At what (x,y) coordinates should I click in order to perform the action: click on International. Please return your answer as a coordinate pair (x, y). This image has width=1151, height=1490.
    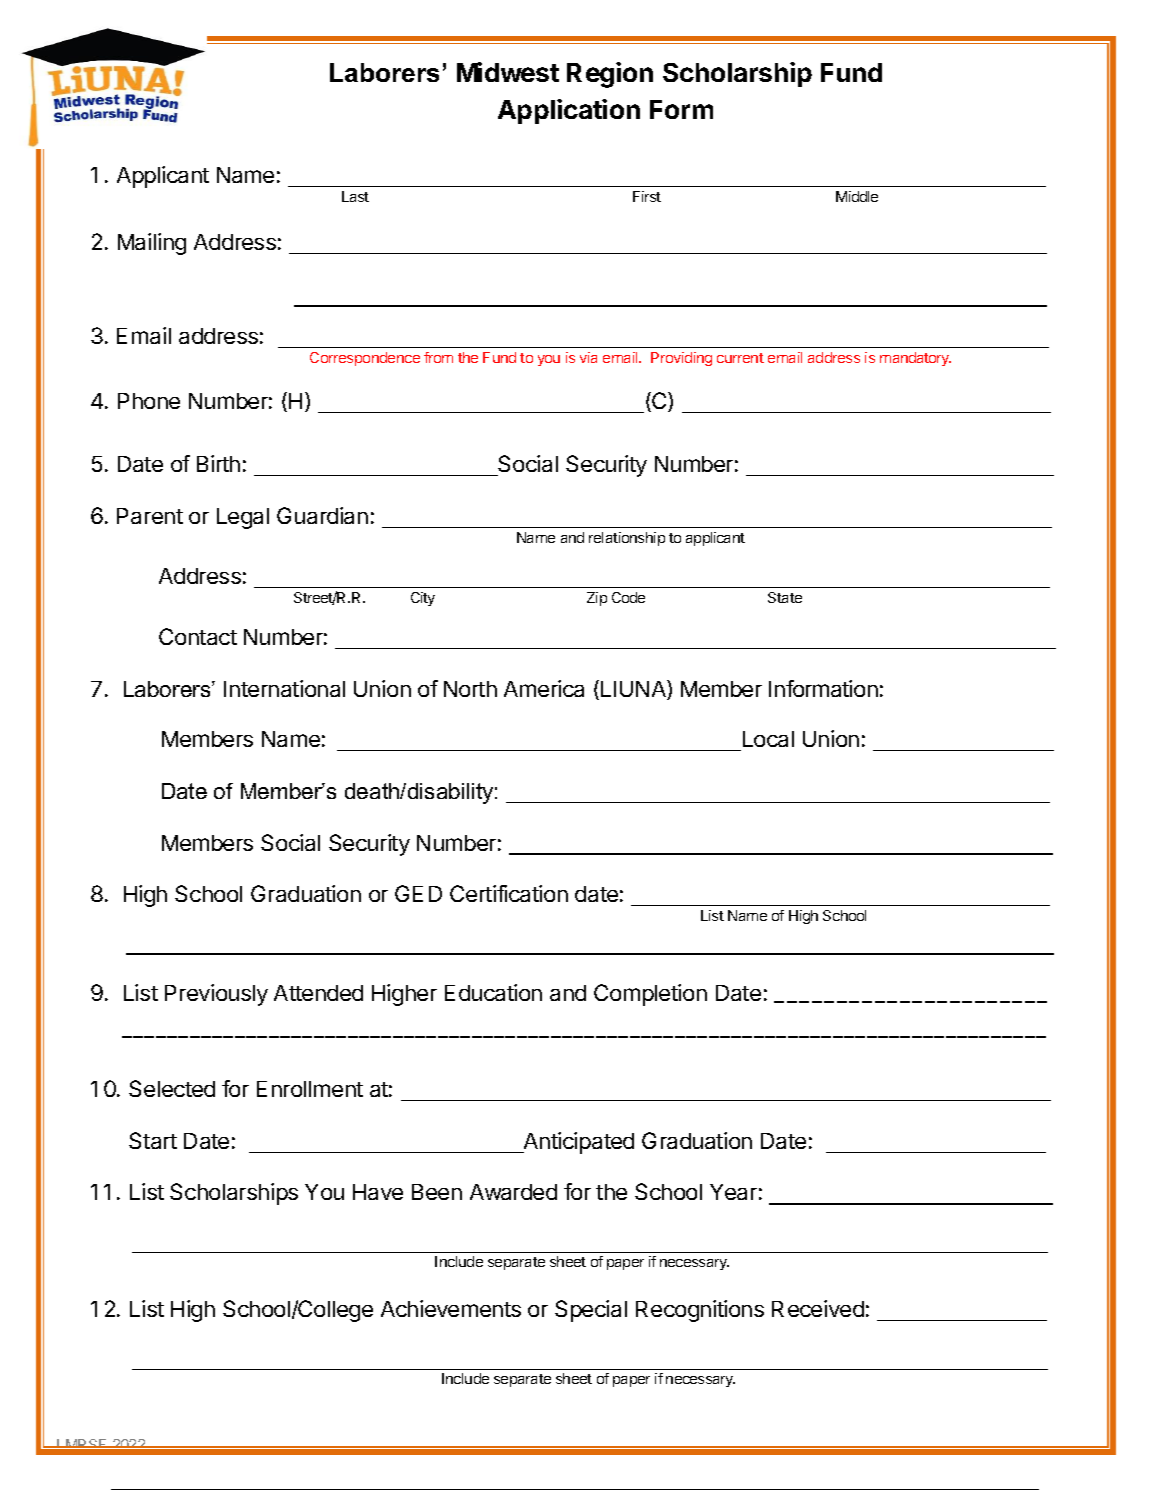
    Looking at the image, I should click on (284, 688).
